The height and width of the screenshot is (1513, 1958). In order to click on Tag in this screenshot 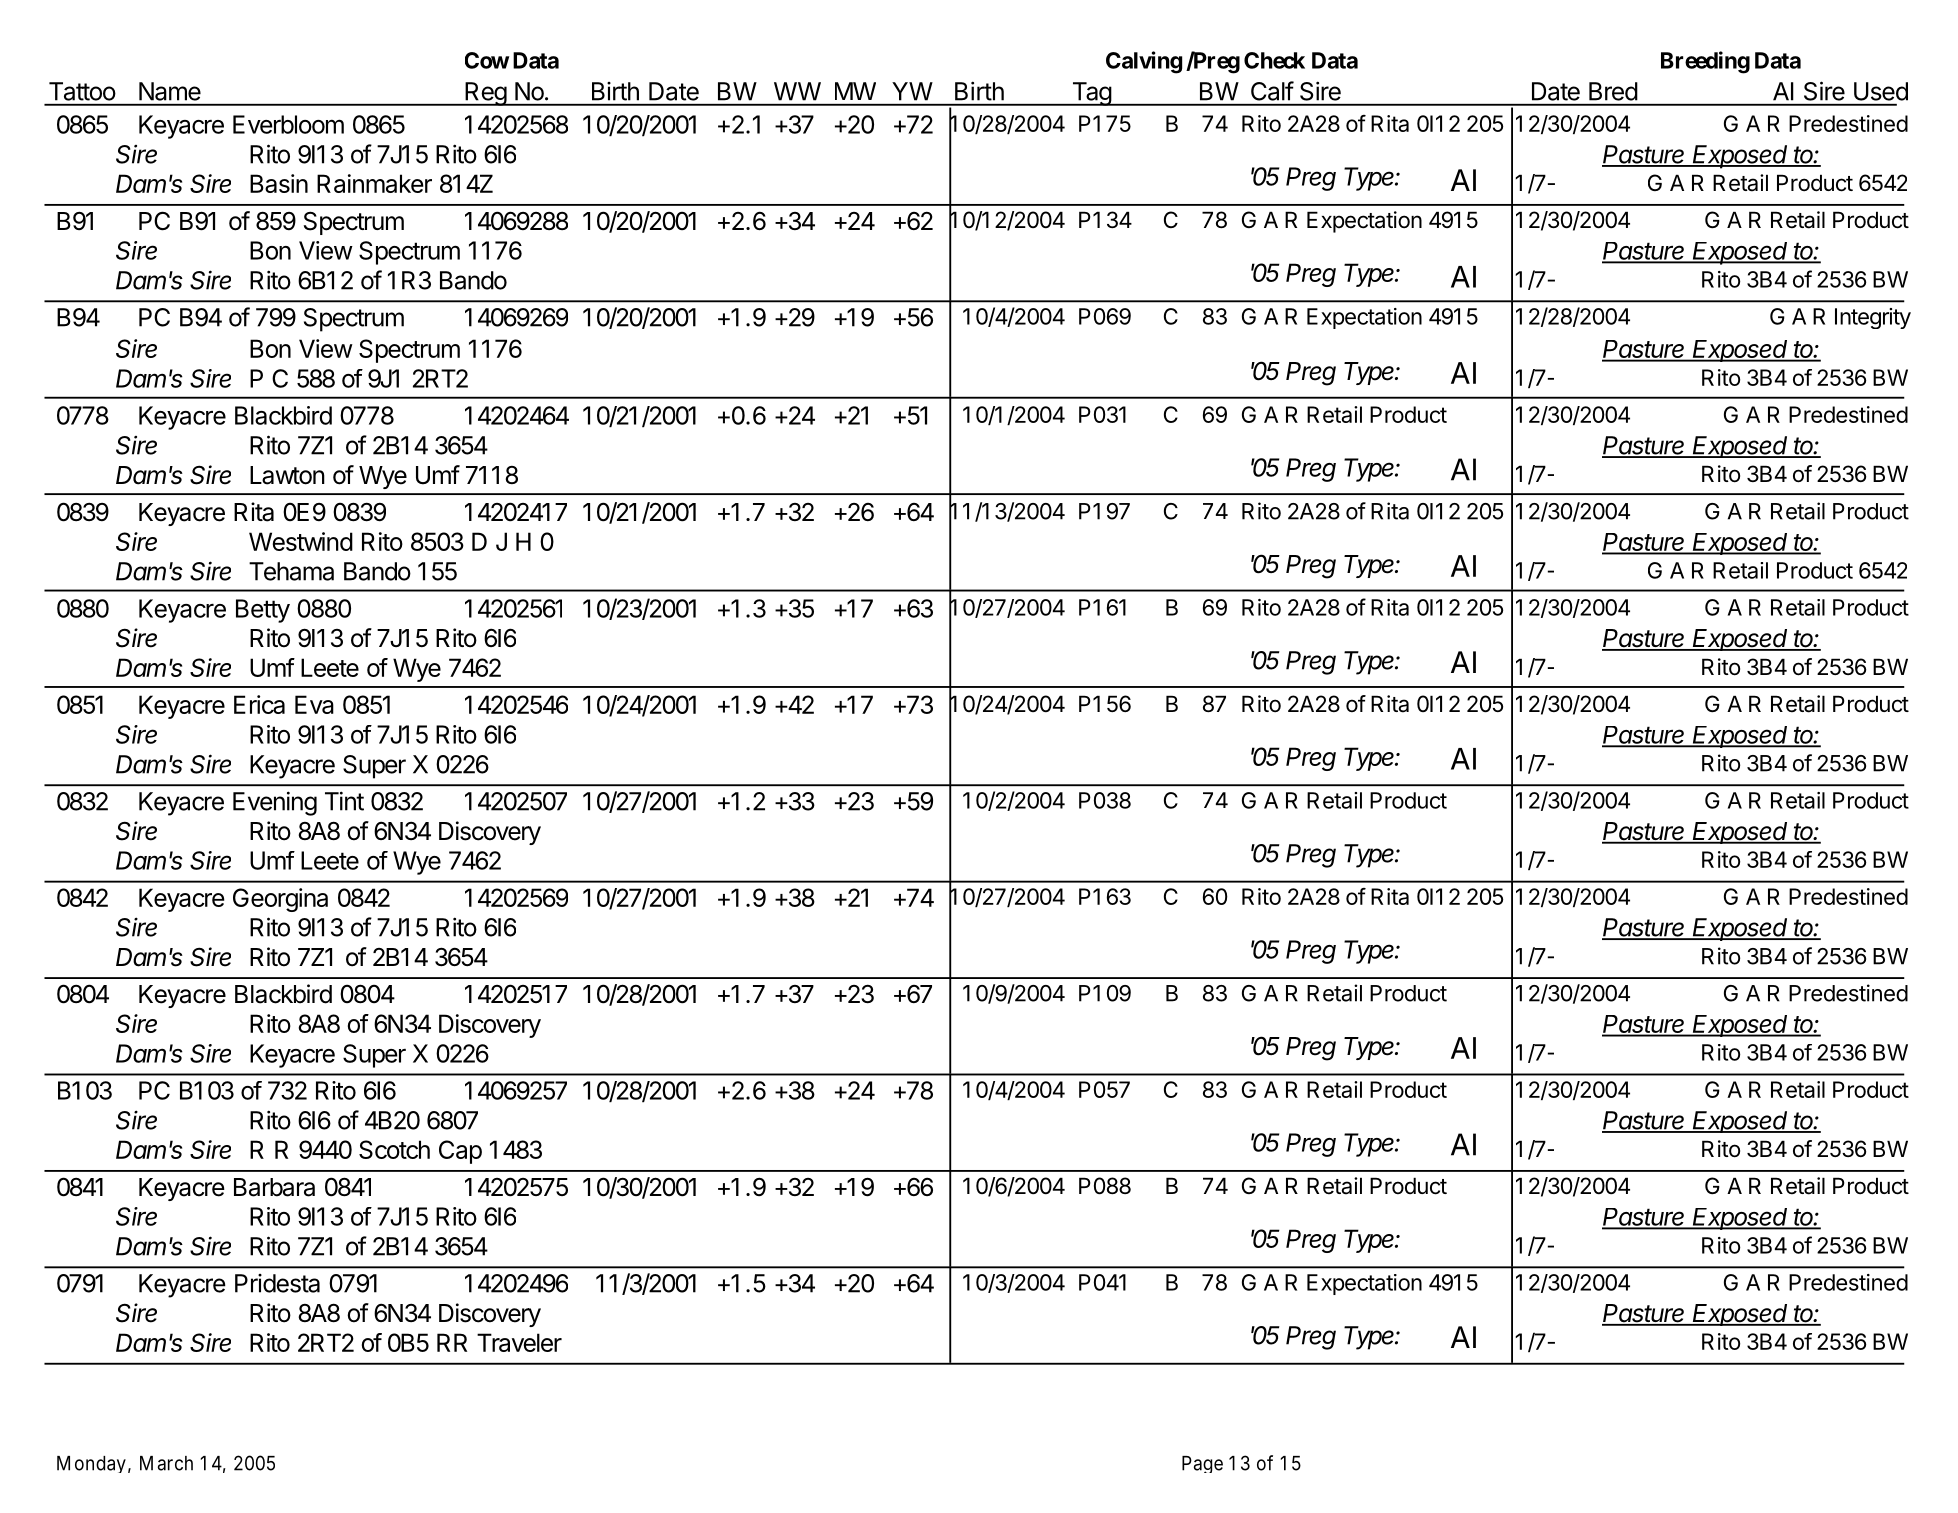, I will do `click(1091, 94)`.
